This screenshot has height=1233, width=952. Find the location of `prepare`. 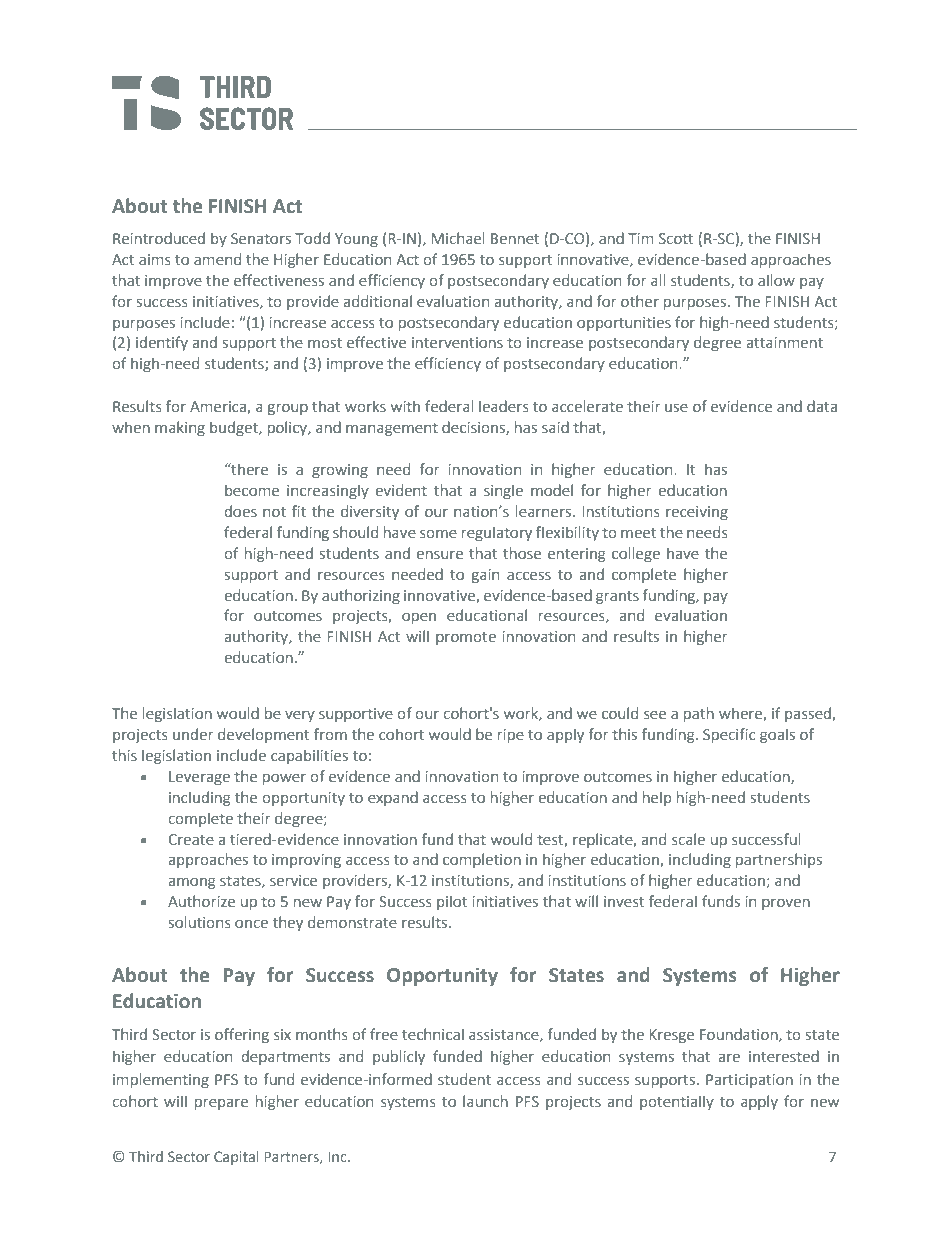

prepare is located at coordinates (221, 1104).
